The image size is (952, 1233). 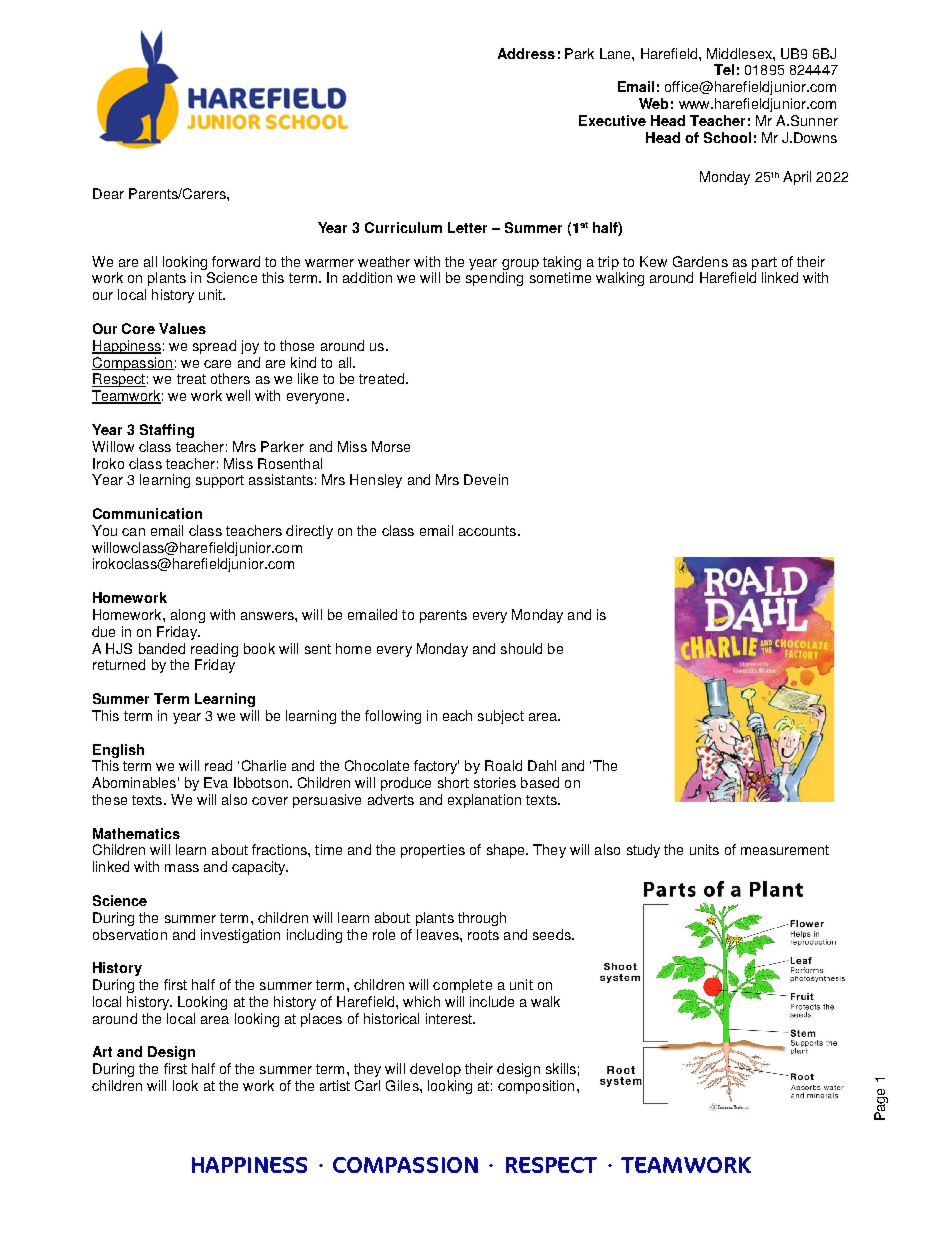 What do you see at coordinates (700, 261) in the document?
I see `Gardens` at bounding box center [700, 261].
